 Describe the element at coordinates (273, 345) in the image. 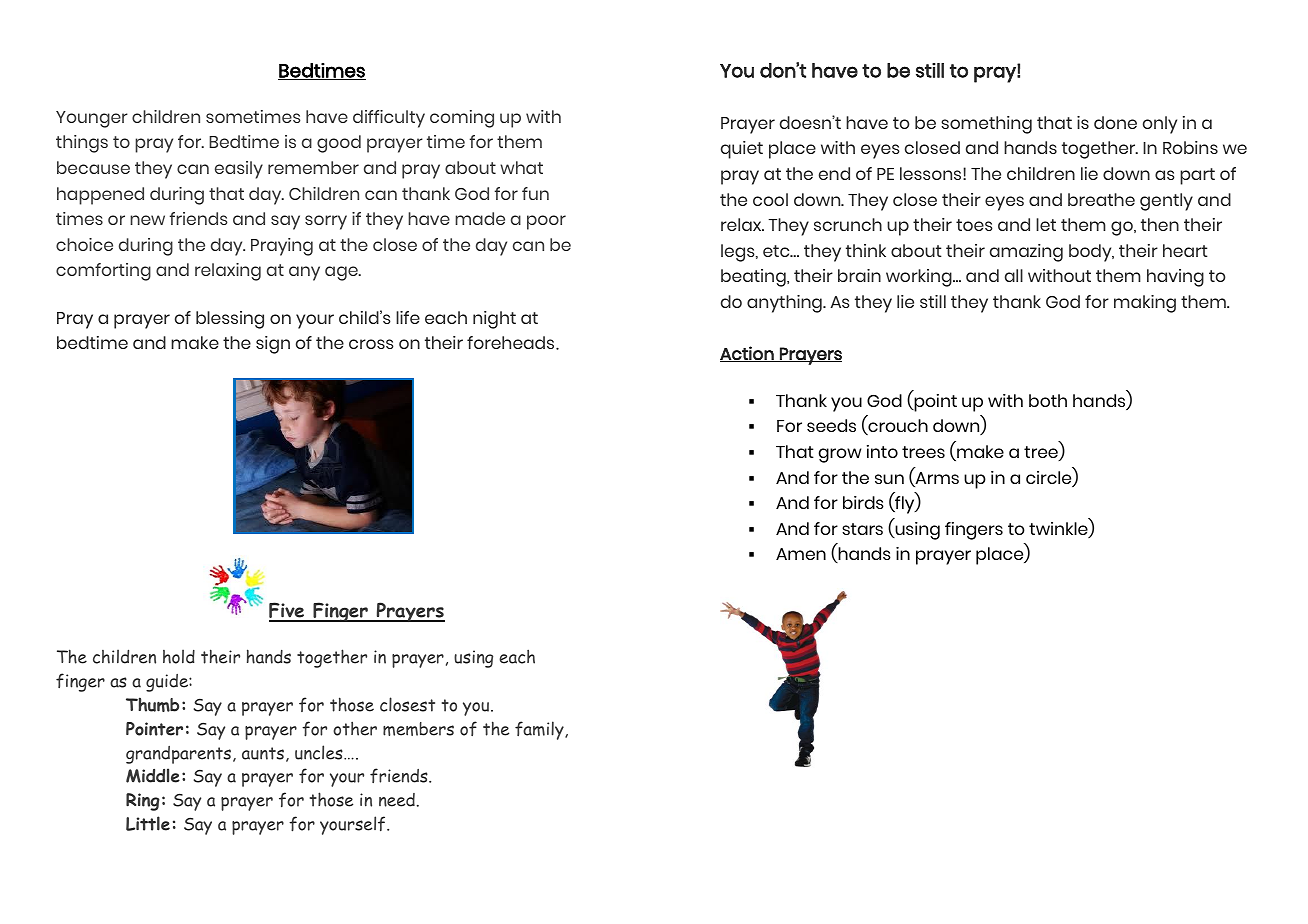

I see `sign` at that location.
